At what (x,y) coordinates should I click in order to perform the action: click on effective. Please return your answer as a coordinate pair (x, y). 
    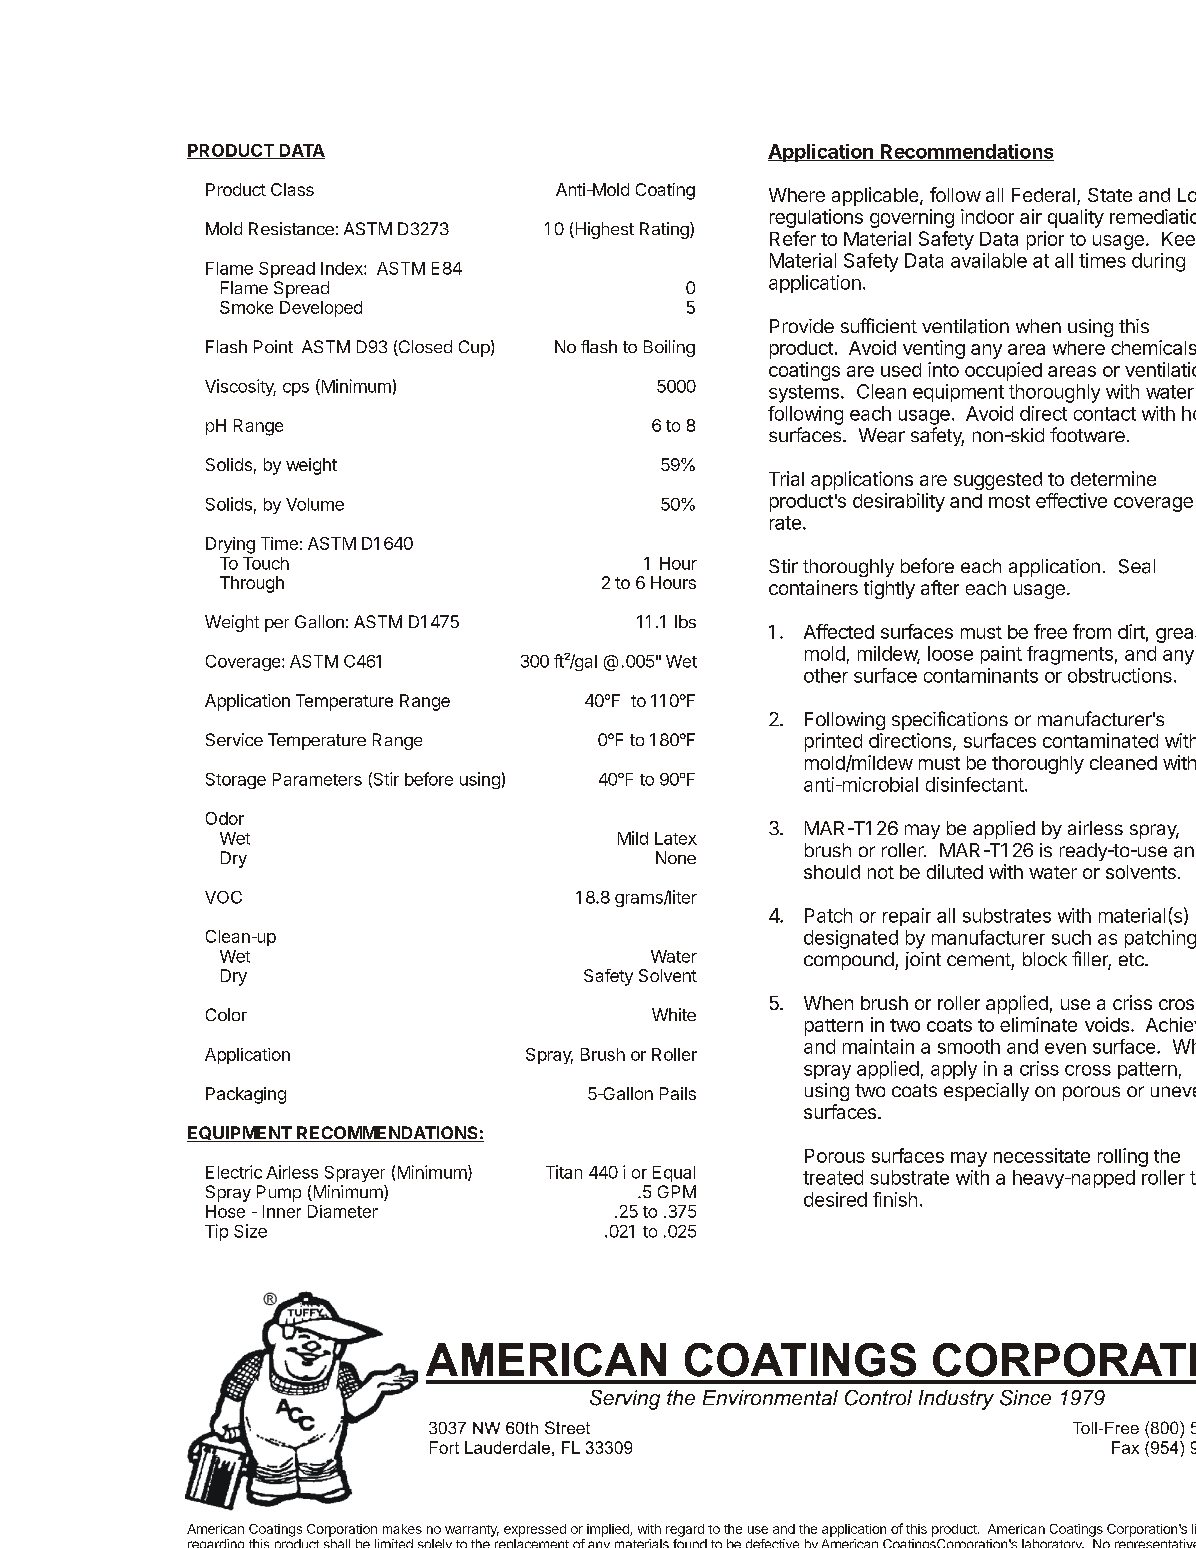
    Looking at the image, I should click on (1071, 500).
